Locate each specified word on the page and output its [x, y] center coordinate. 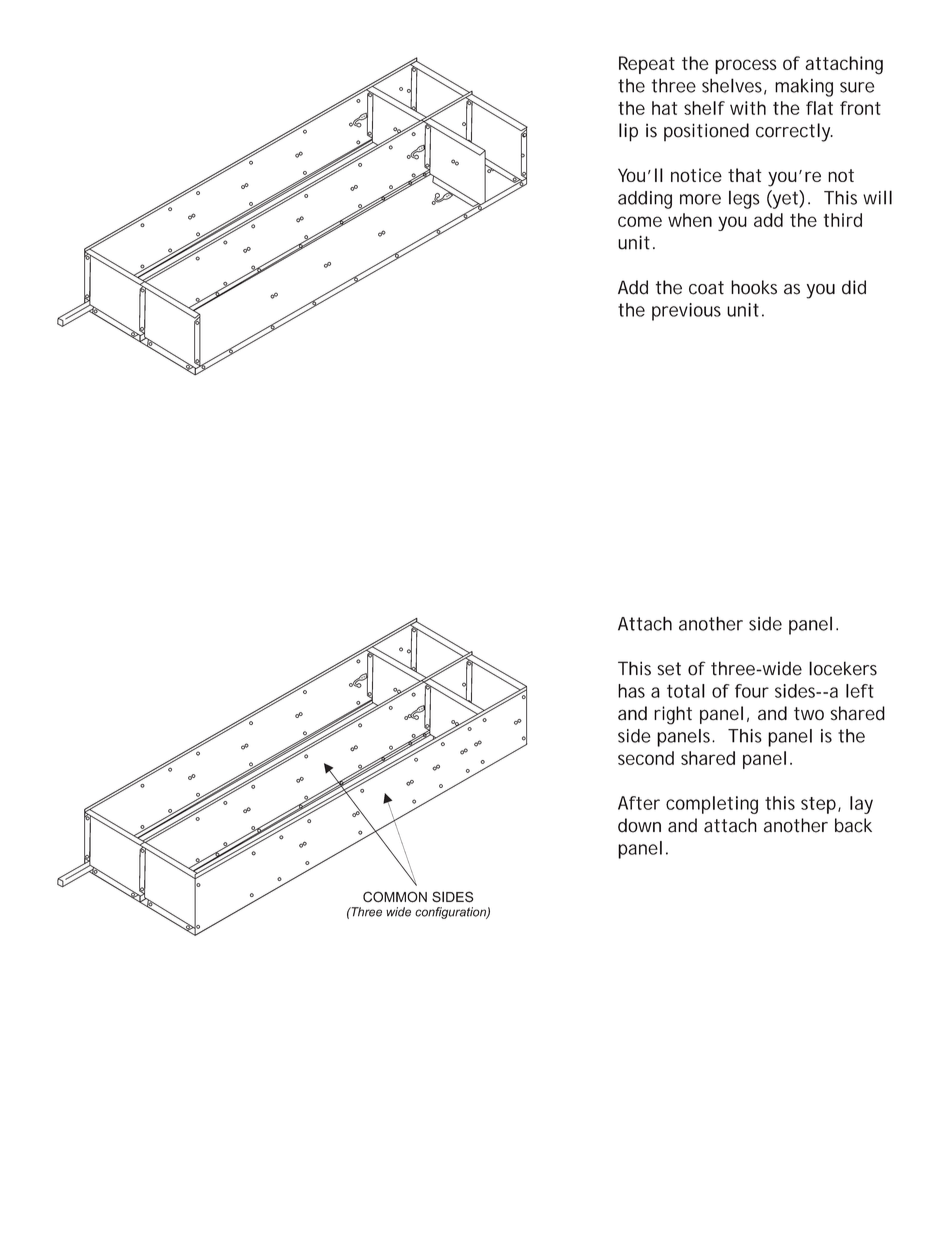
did [854, 287]
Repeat [647, 65]
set [669, 669]
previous [686, 312]
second [646, 758]
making [804, 87]
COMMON [395, 897]
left [860, 691]
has [631, 691]
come [640, 221]
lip [628, 132]
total [686, 691]
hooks [754, 287]
